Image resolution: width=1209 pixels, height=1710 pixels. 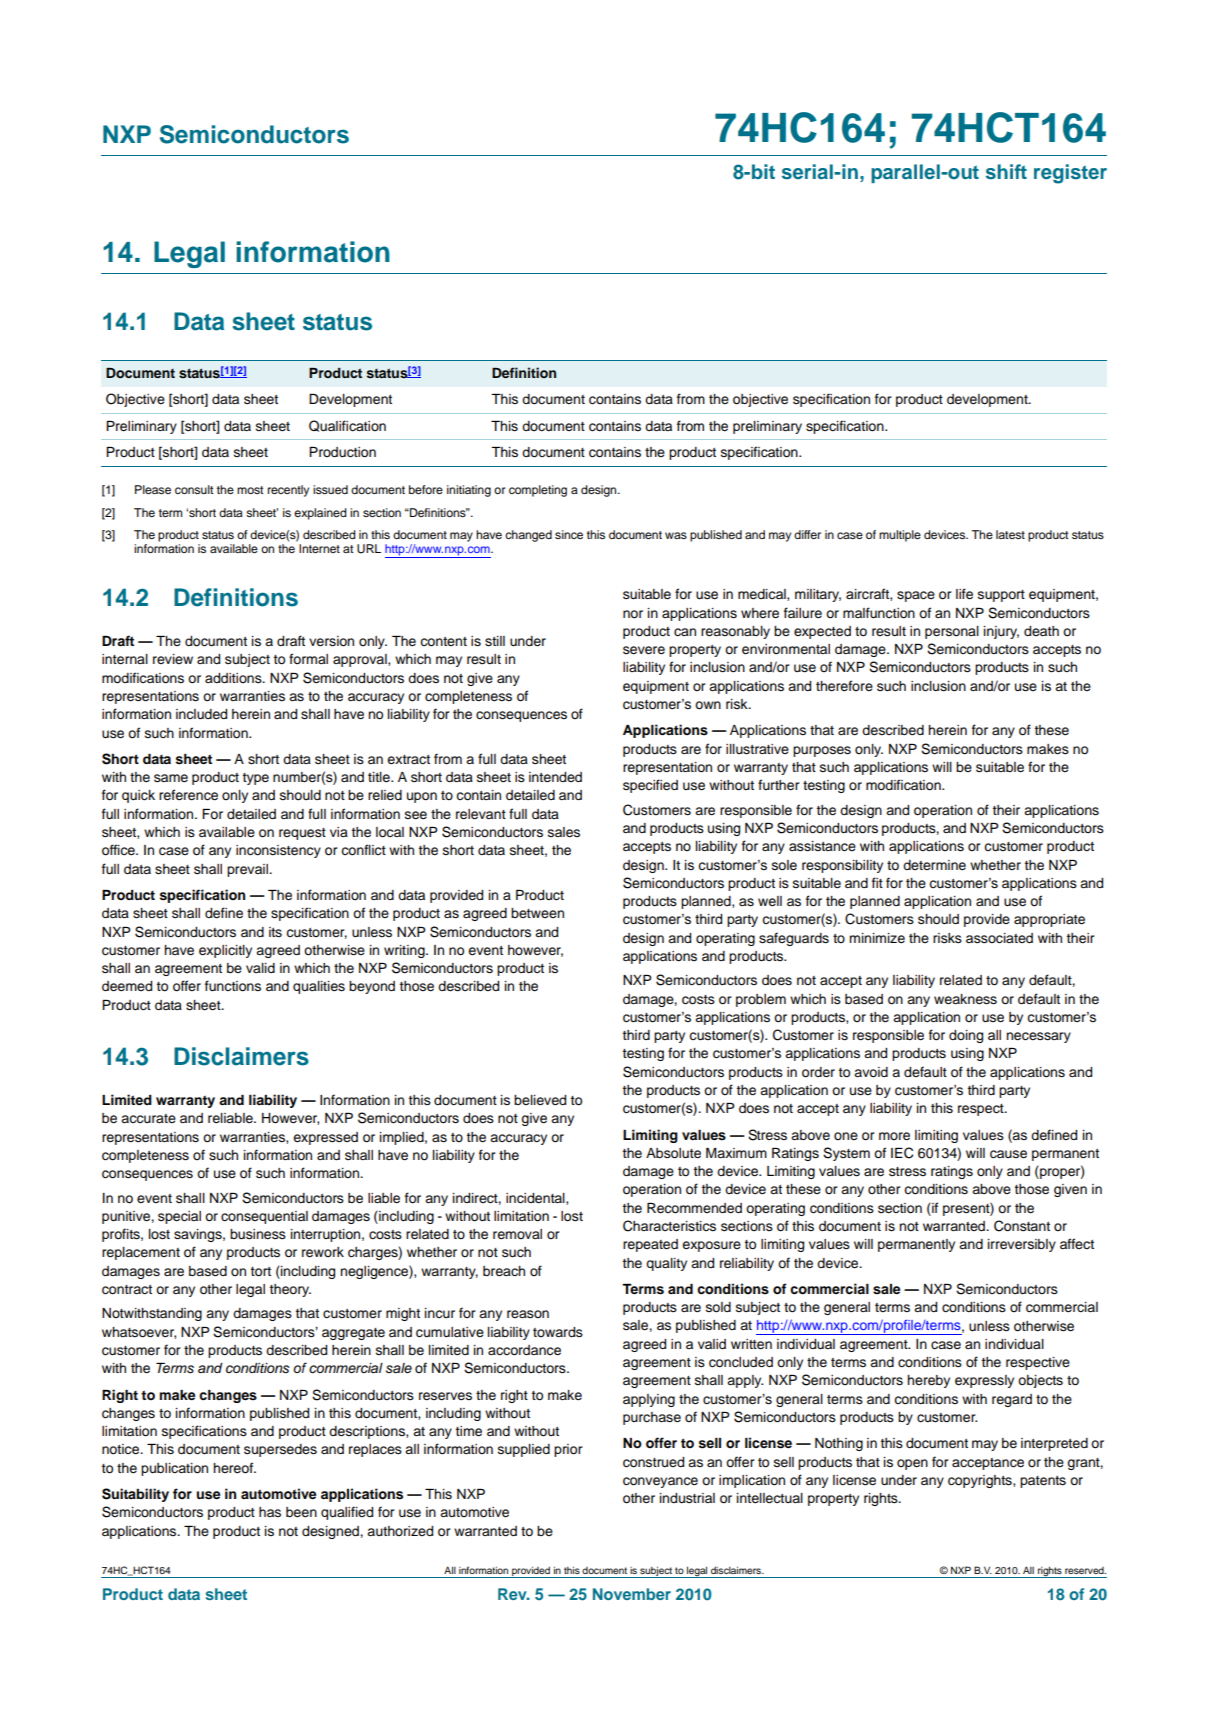 I want to click on completing, so click(x=538, y=491).
